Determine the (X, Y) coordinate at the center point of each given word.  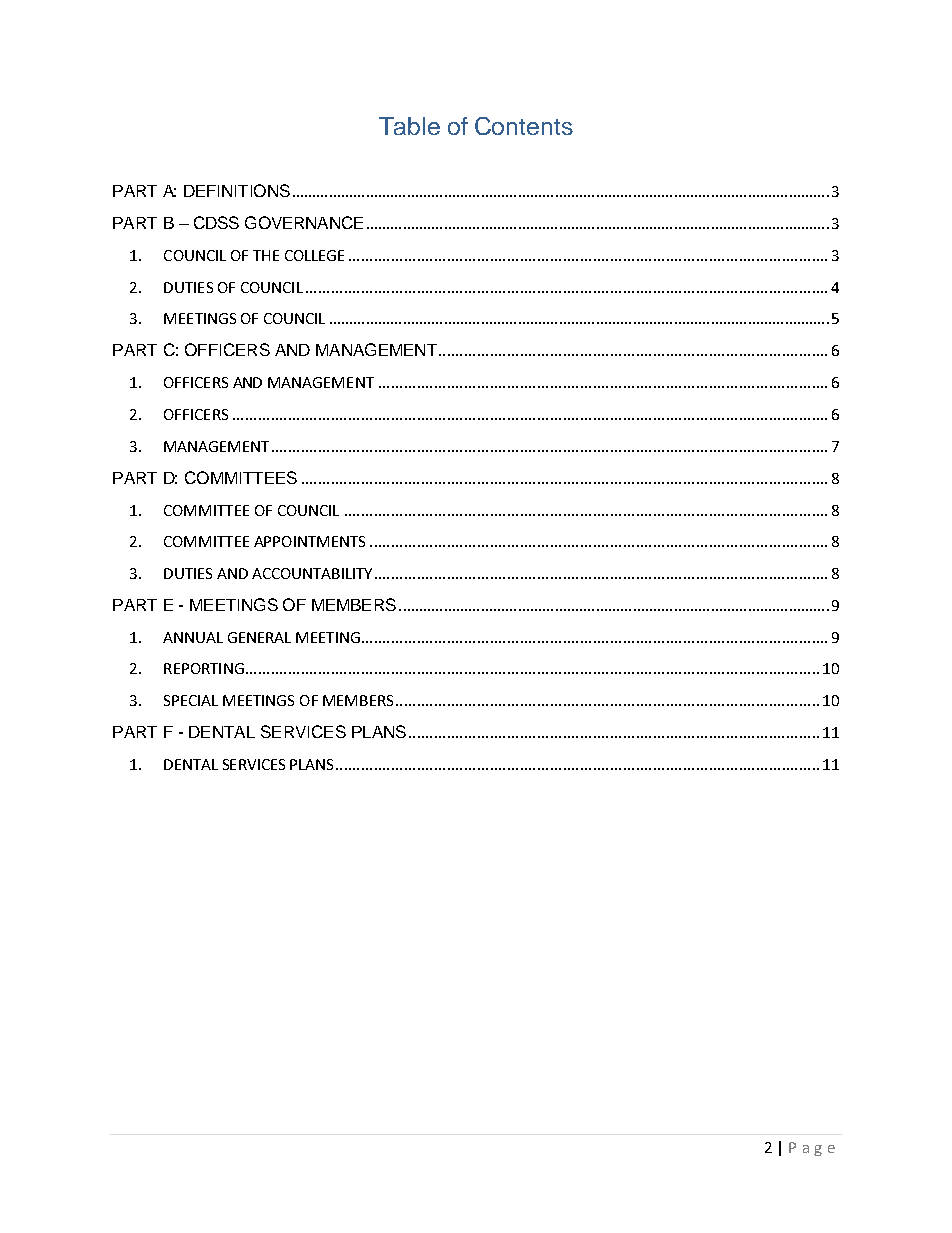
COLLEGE (314, 255)
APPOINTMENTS (309, 541)
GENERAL (259, 637)
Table (409, 126)
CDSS (216, 222)
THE (266, 255)
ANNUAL (193, 637)
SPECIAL (191, 700)
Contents (524, 126)
